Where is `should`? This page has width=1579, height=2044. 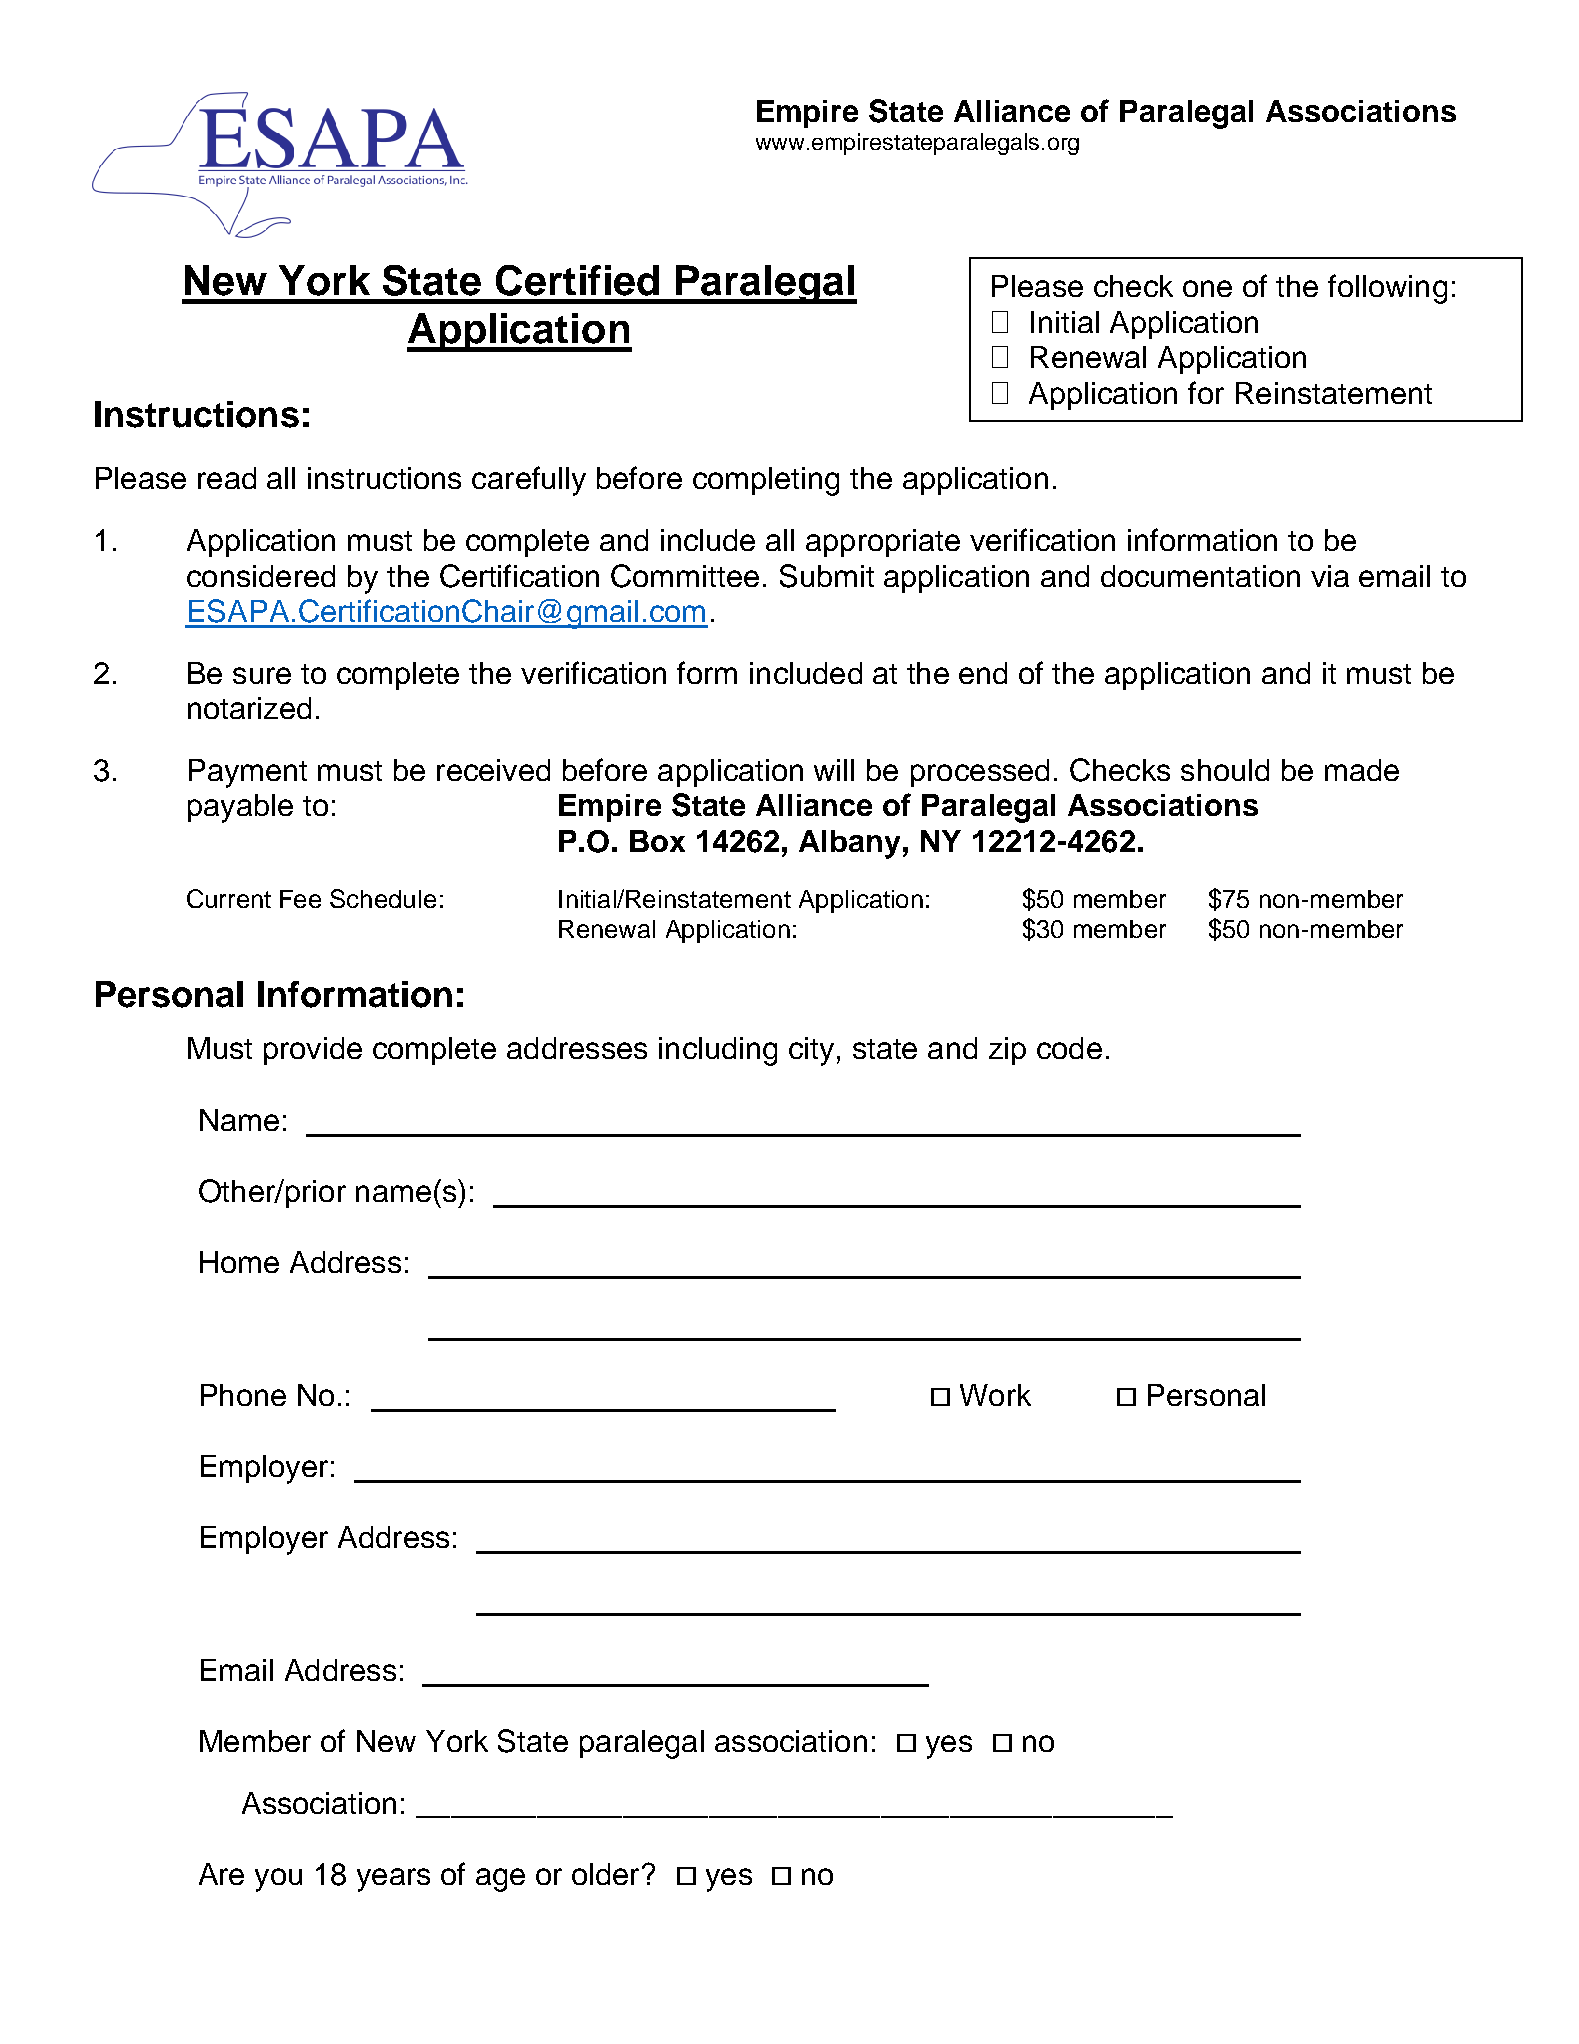 should is located at coordinates (1225, 770).
